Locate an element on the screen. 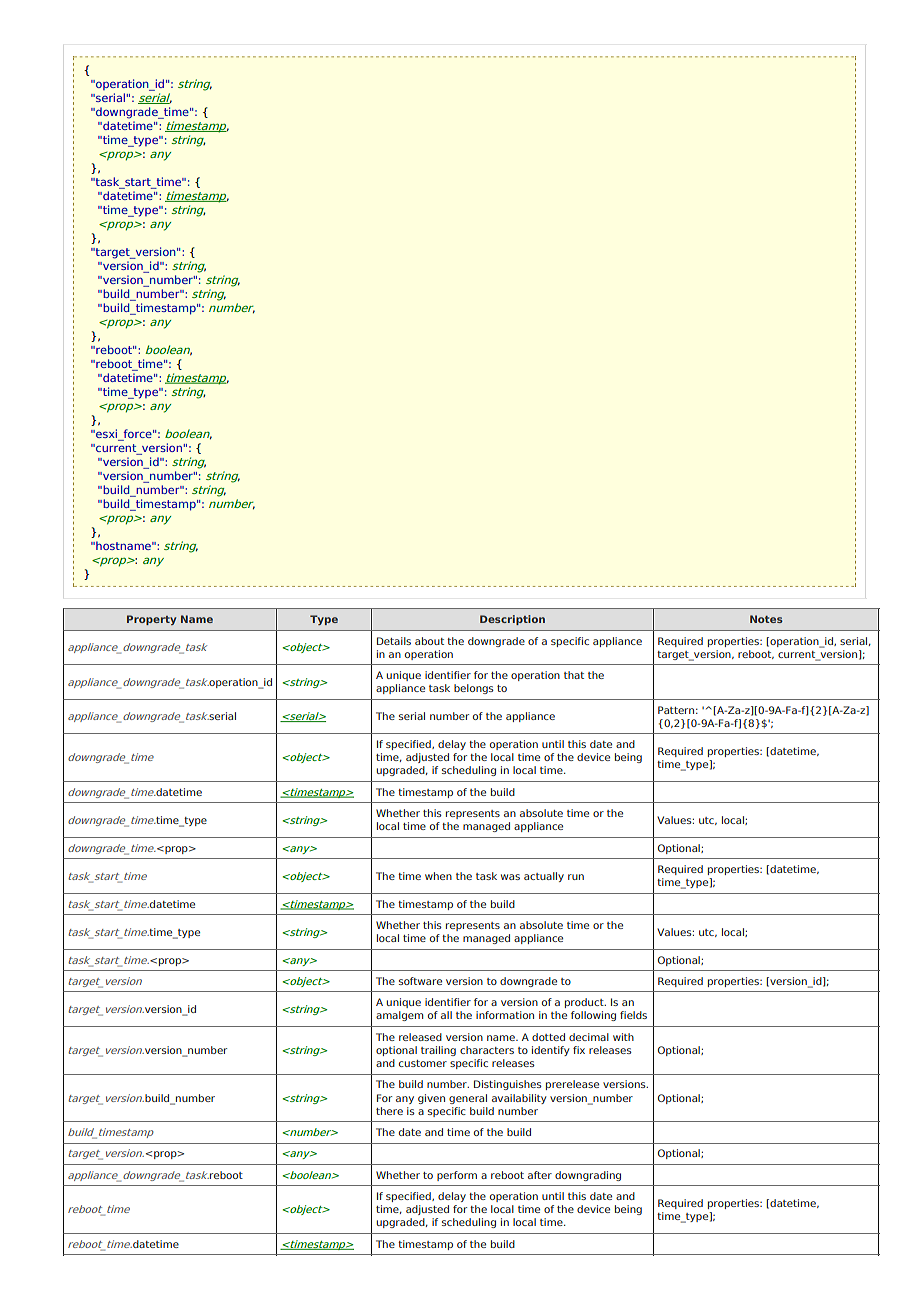 The width and height of the screenshot is (924, 1308). Notes is located at coordinates (766, 619).
